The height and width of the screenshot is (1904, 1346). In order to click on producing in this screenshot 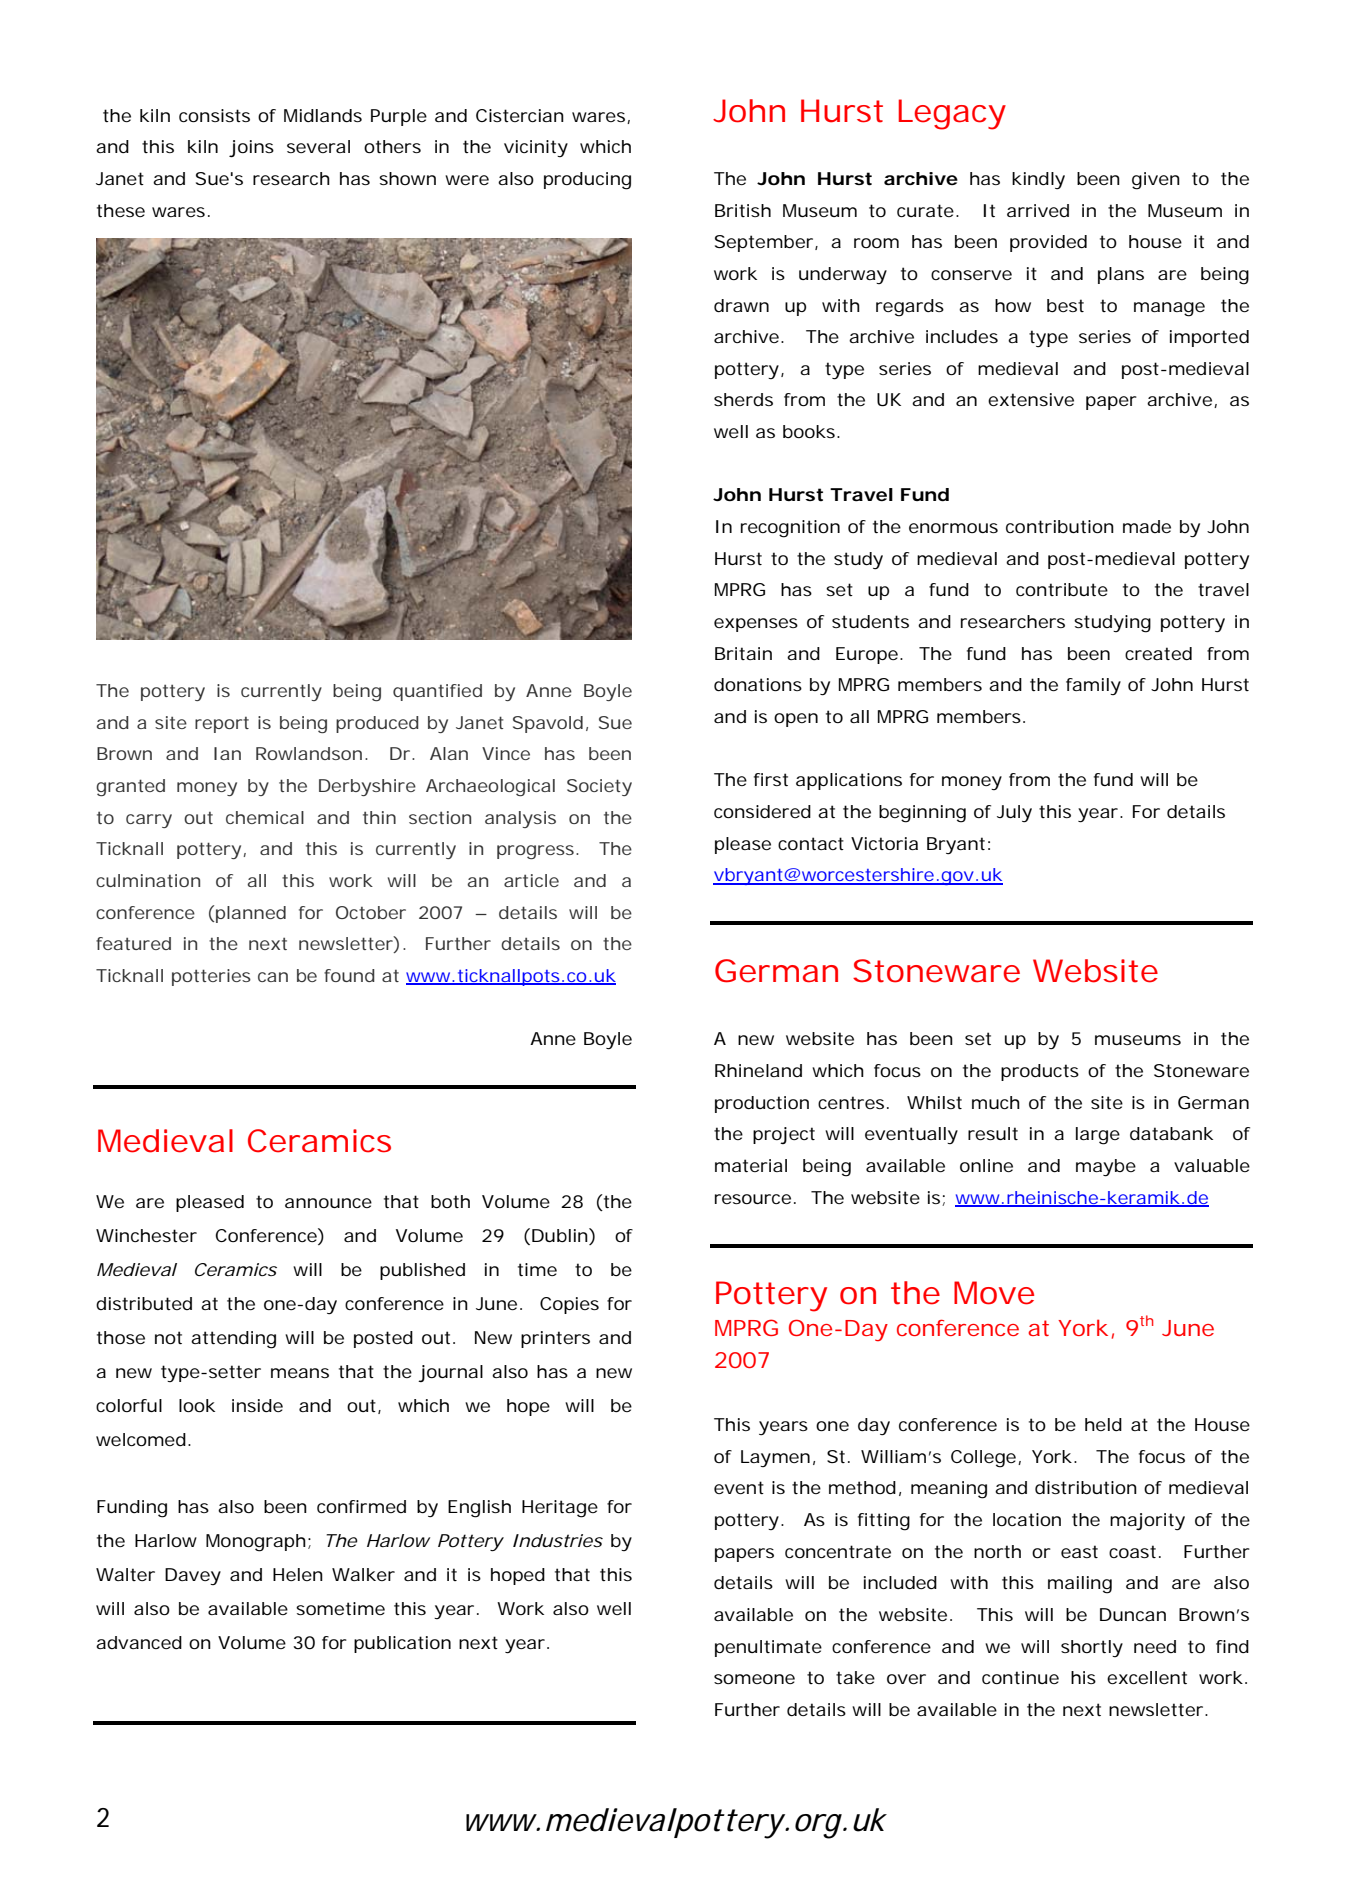, I will do `click(587, 181)`.
